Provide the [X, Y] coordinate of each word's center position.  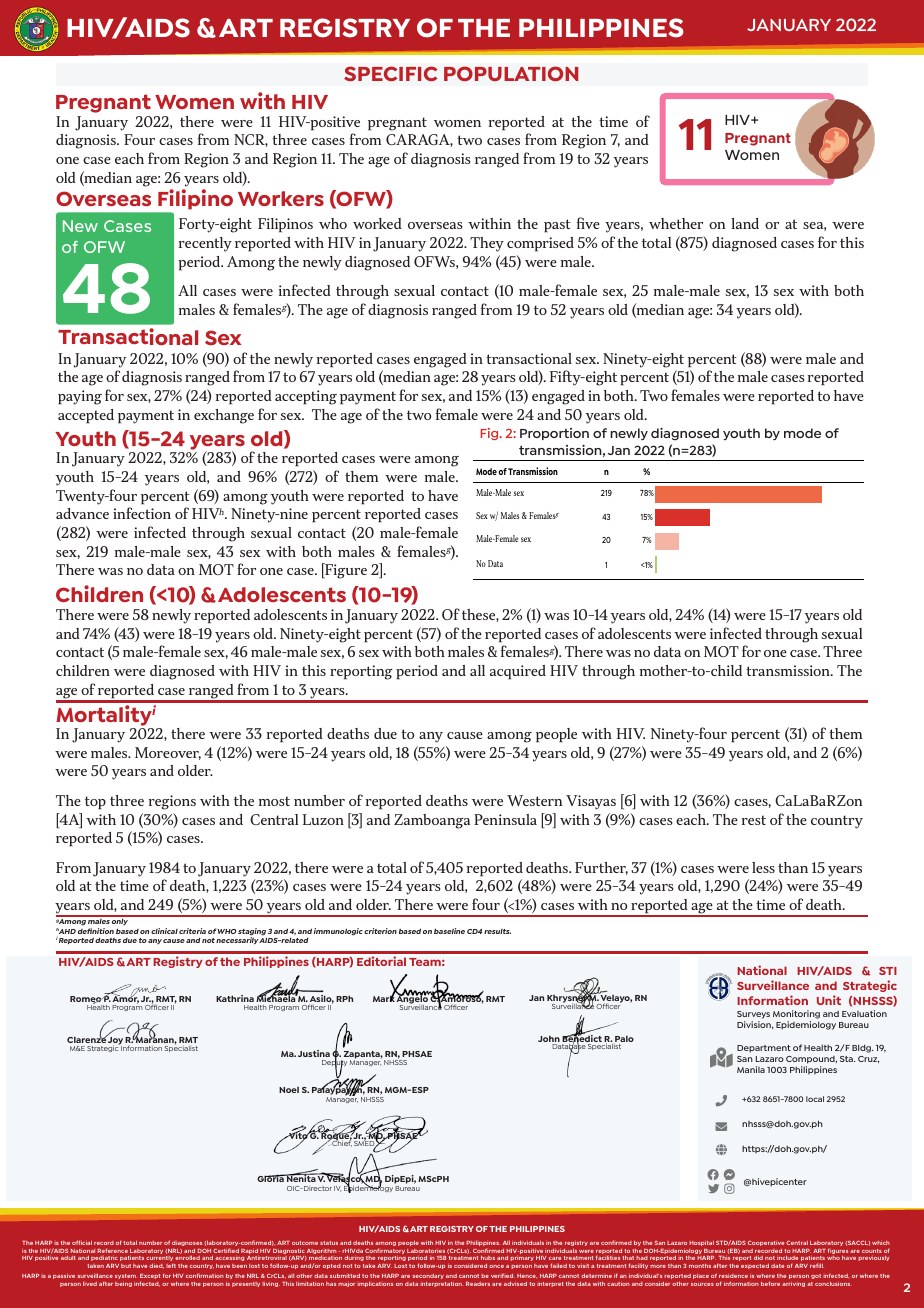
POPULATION [511, 73]
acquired [518, 672]
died [156, 1266]
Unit [829, 1000]
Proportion [554, 434]
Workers [281, 198]
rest [754, 820]
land [745, 223]
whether [676, 223]
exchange [224, 416]
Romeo [86, 1000]
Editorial [381, 961]
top [95, 803]
